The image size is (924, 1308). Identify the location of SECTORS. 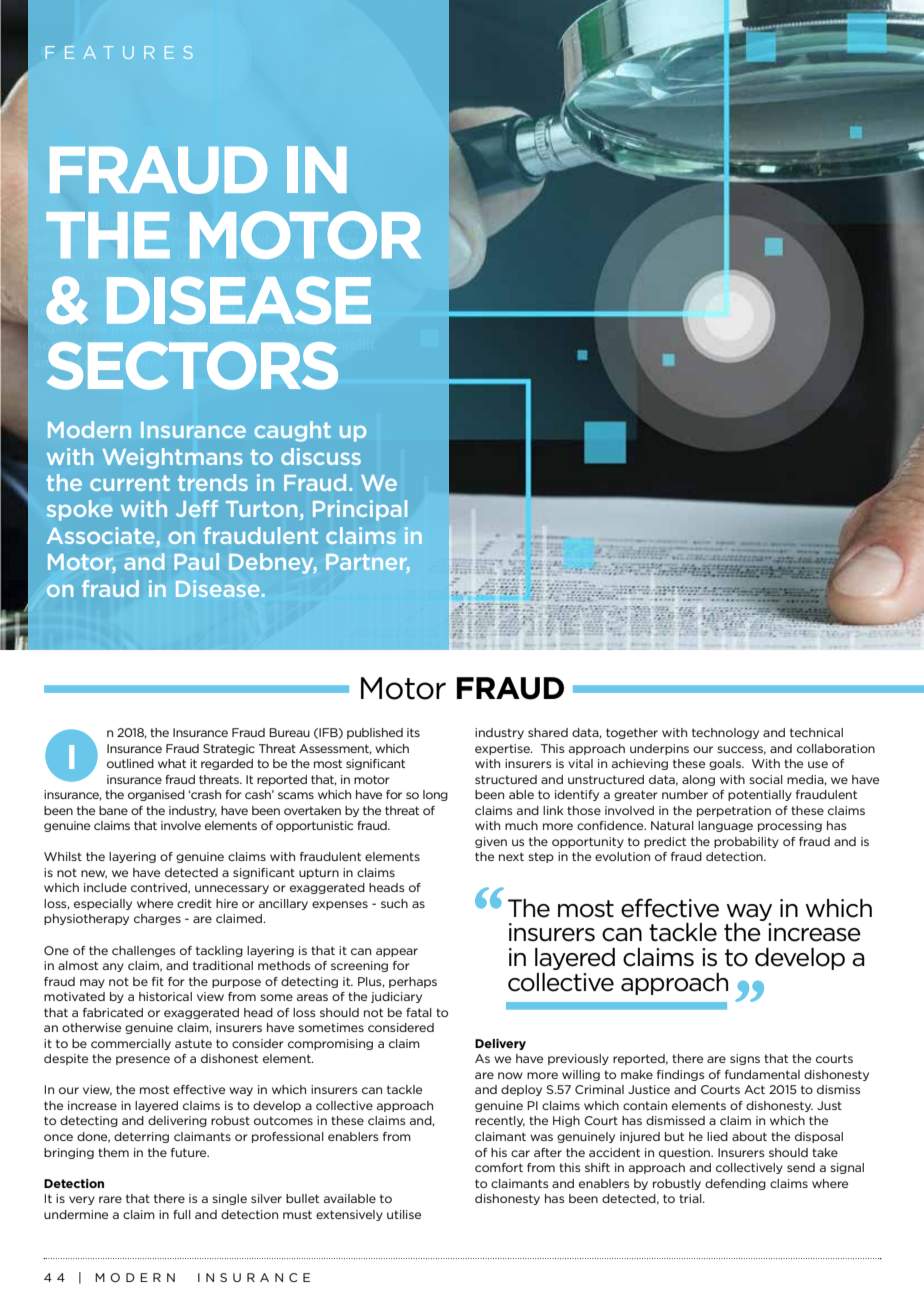
(192, 366).
